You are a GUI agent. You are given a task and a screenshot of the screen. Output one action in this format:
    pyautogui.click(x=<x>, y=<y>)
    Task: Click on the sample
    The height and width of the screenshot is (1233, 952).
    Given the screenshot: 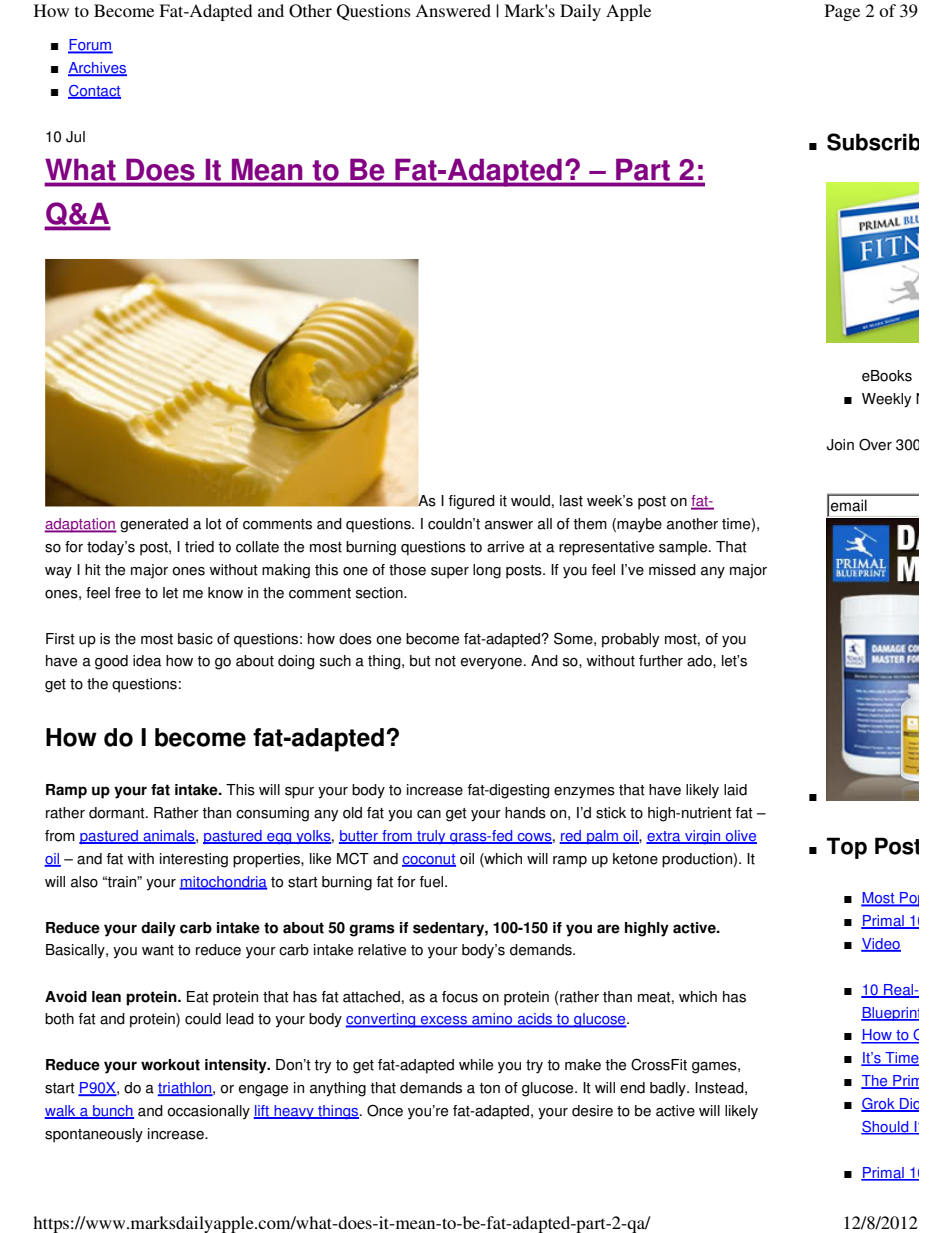 What is the action you would take?
    pyautogui.click(x=684, y=548)
